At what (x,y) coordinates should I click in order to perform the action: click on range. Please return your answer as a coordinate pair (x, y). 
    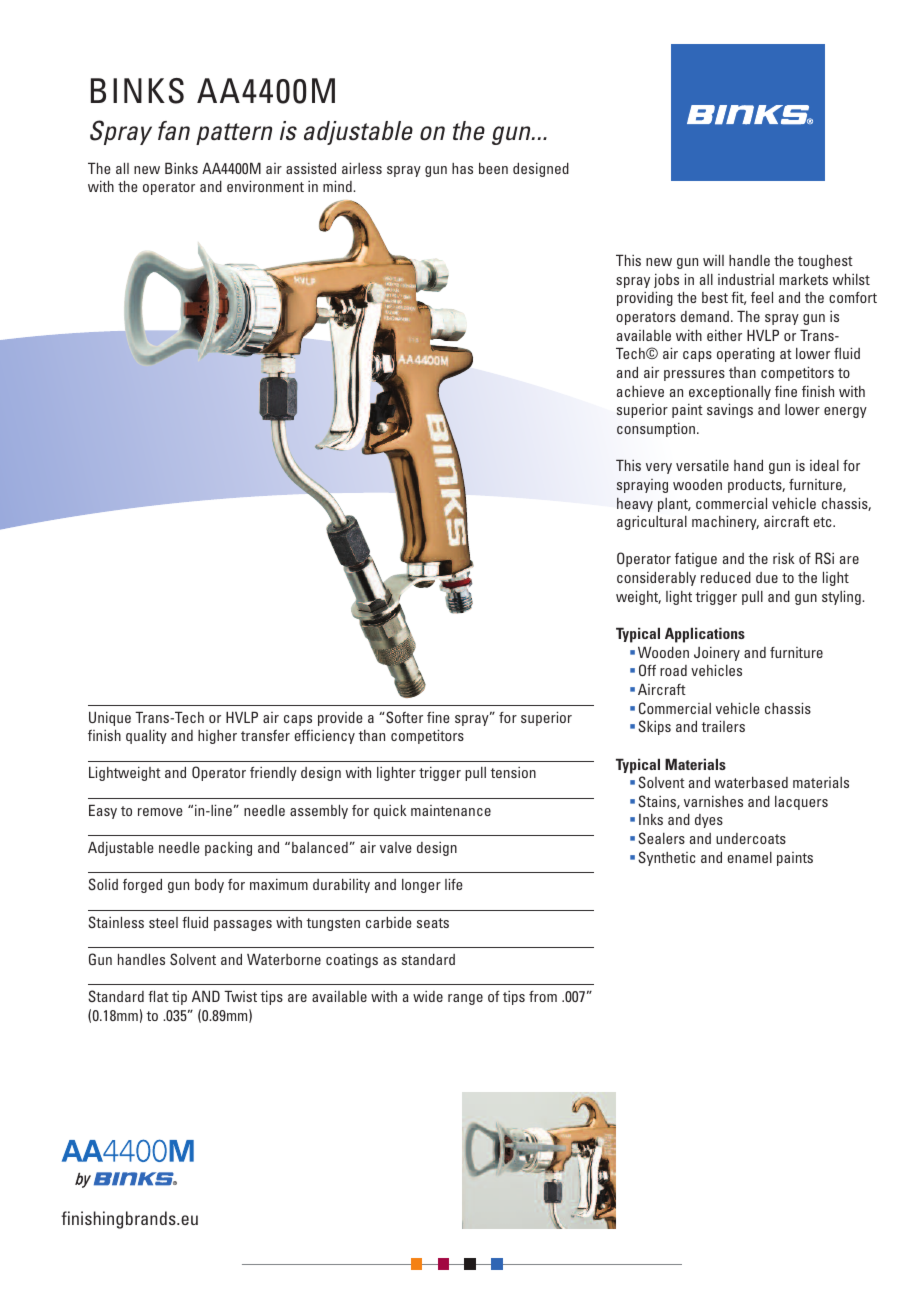
    Looking at the image, I should click on (465, 999).
